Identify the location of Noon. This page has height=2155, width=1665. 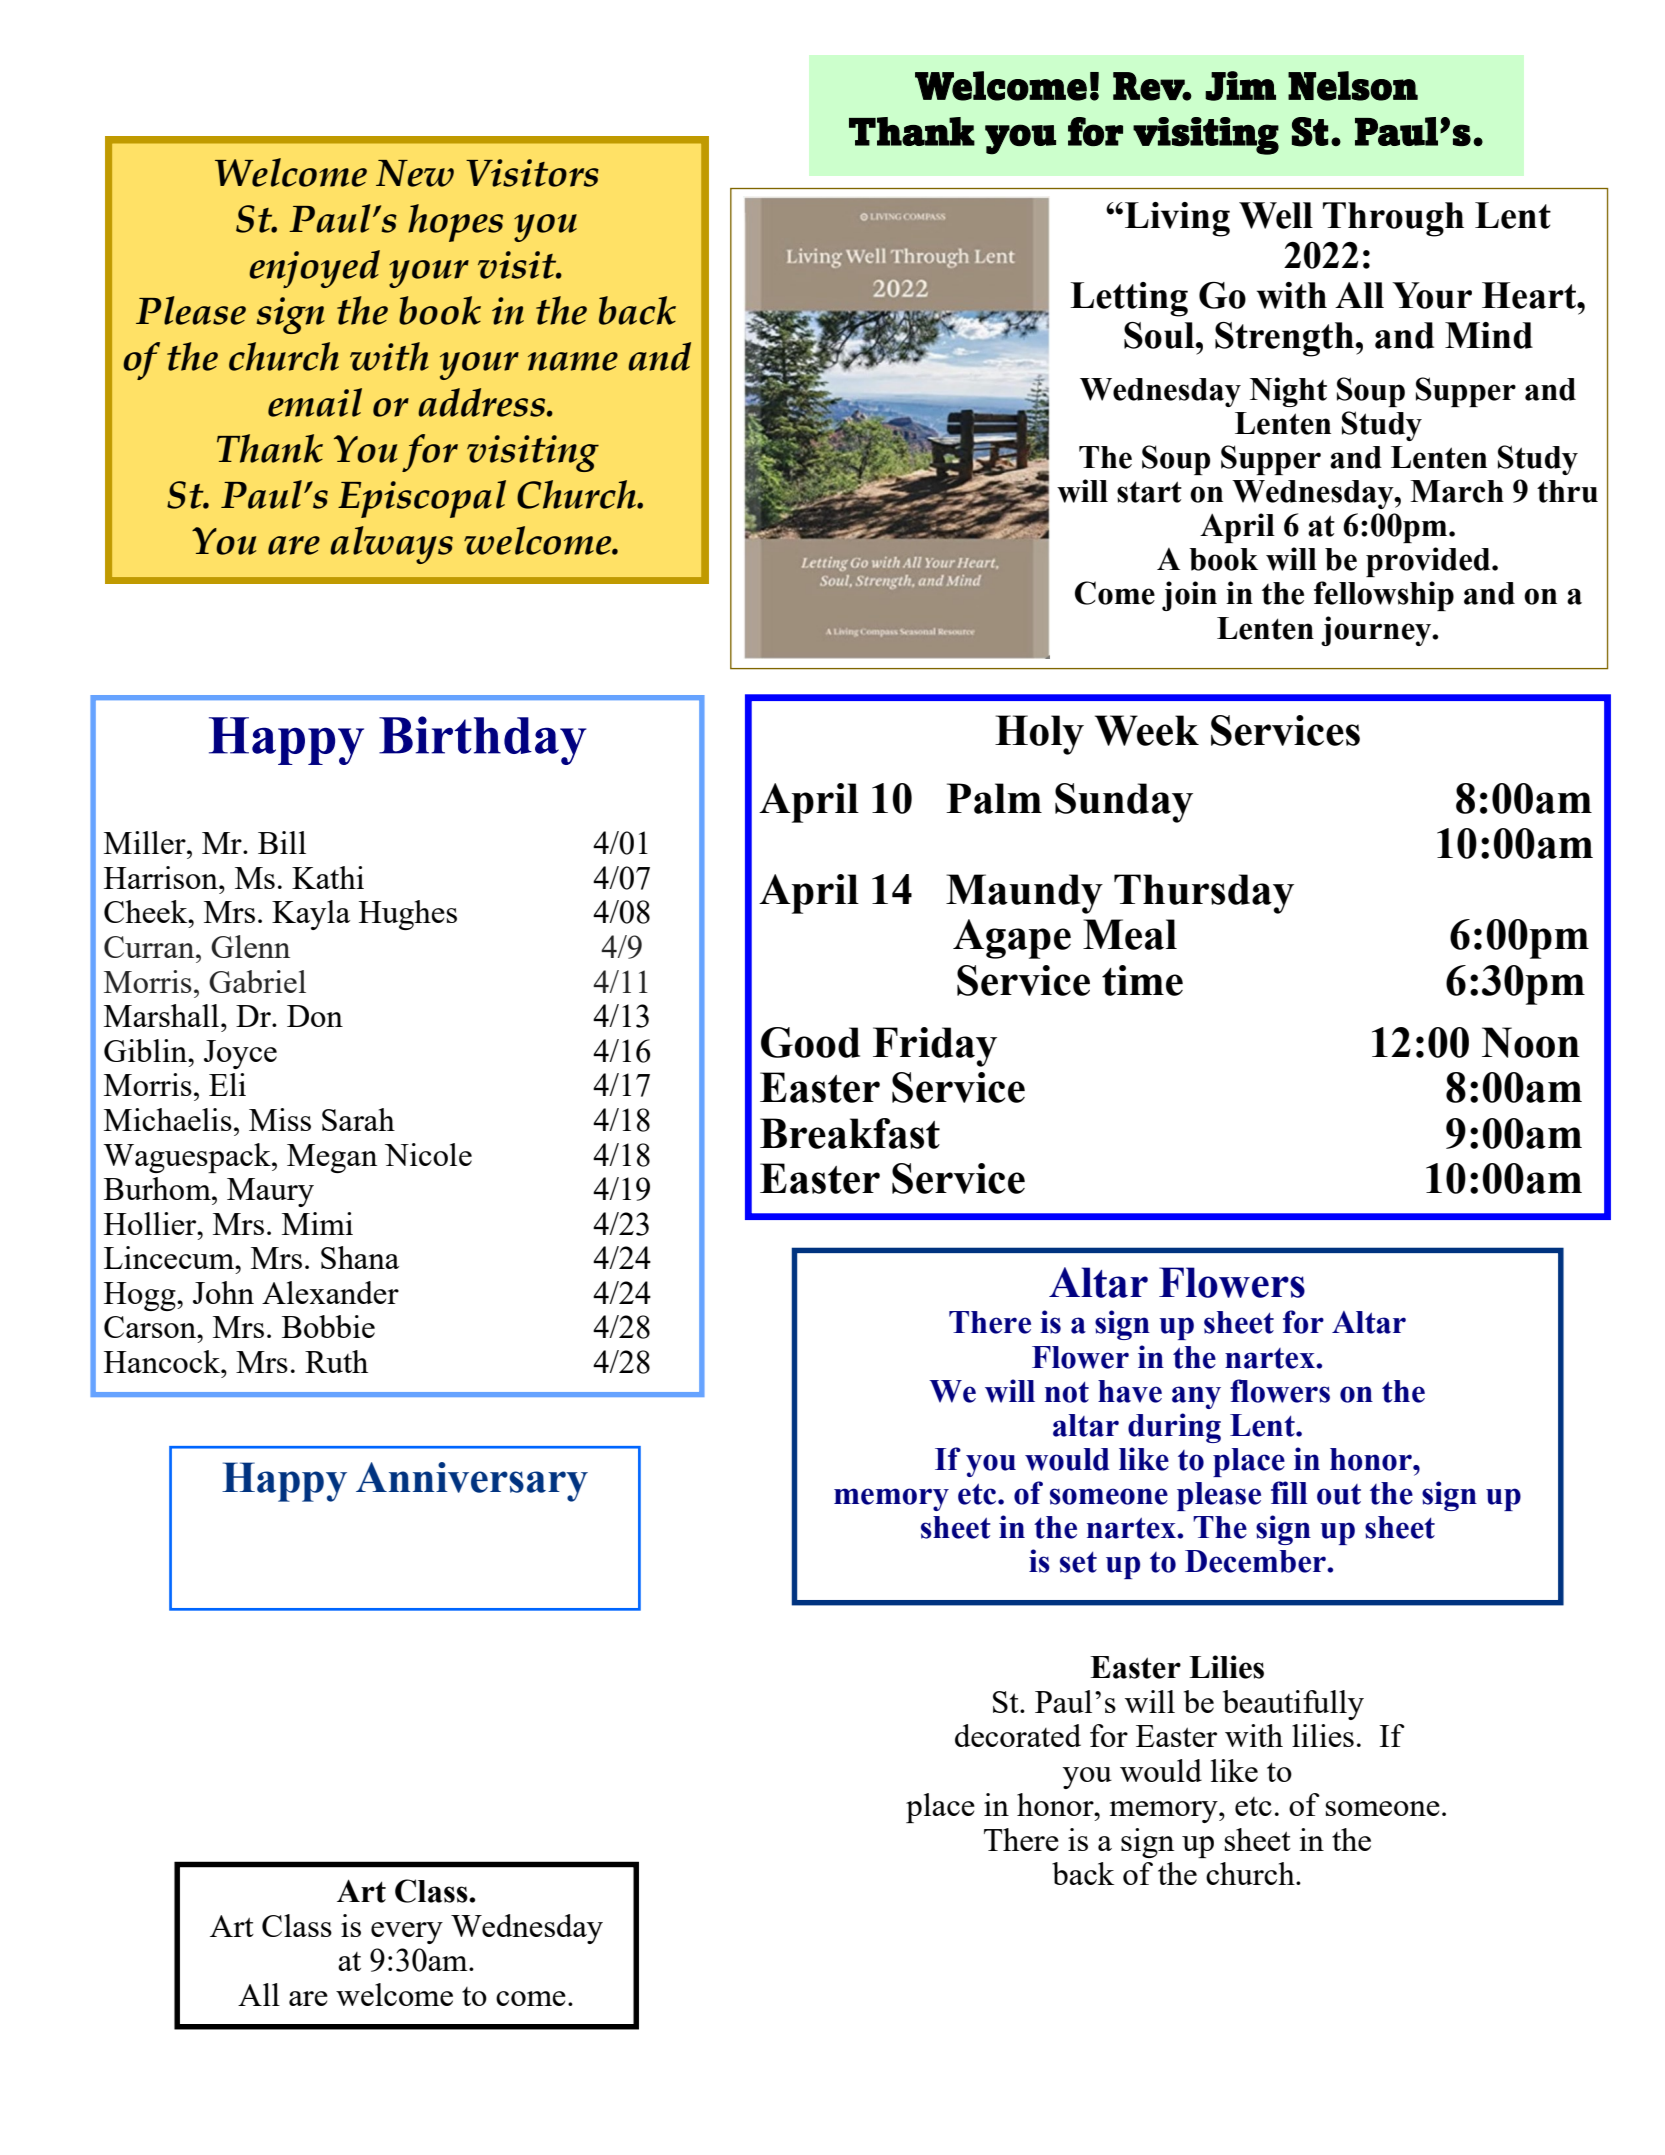
(1531, 1042).
